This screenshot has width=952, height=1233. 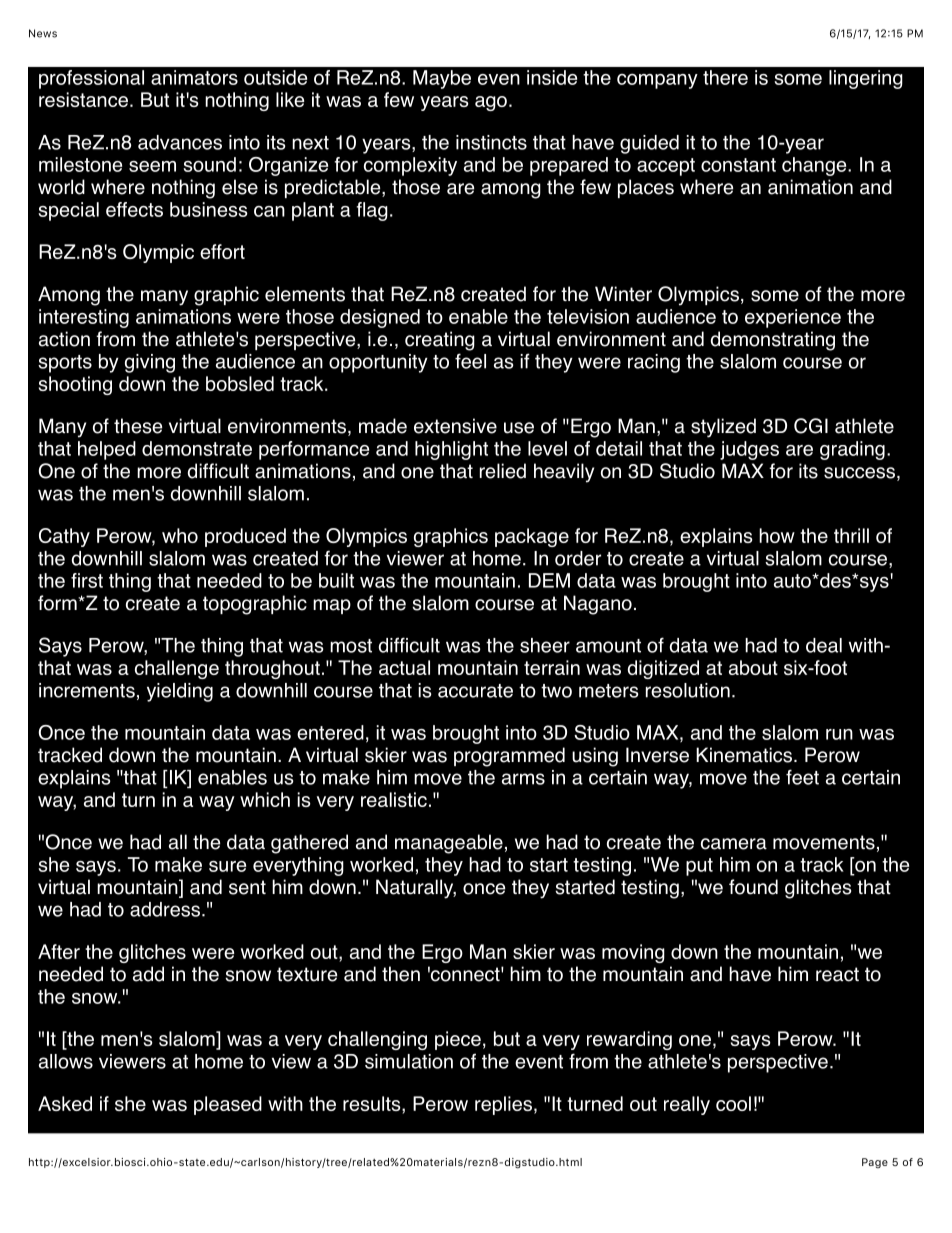 I want to click on lingering, so click(x=866, y=79).
